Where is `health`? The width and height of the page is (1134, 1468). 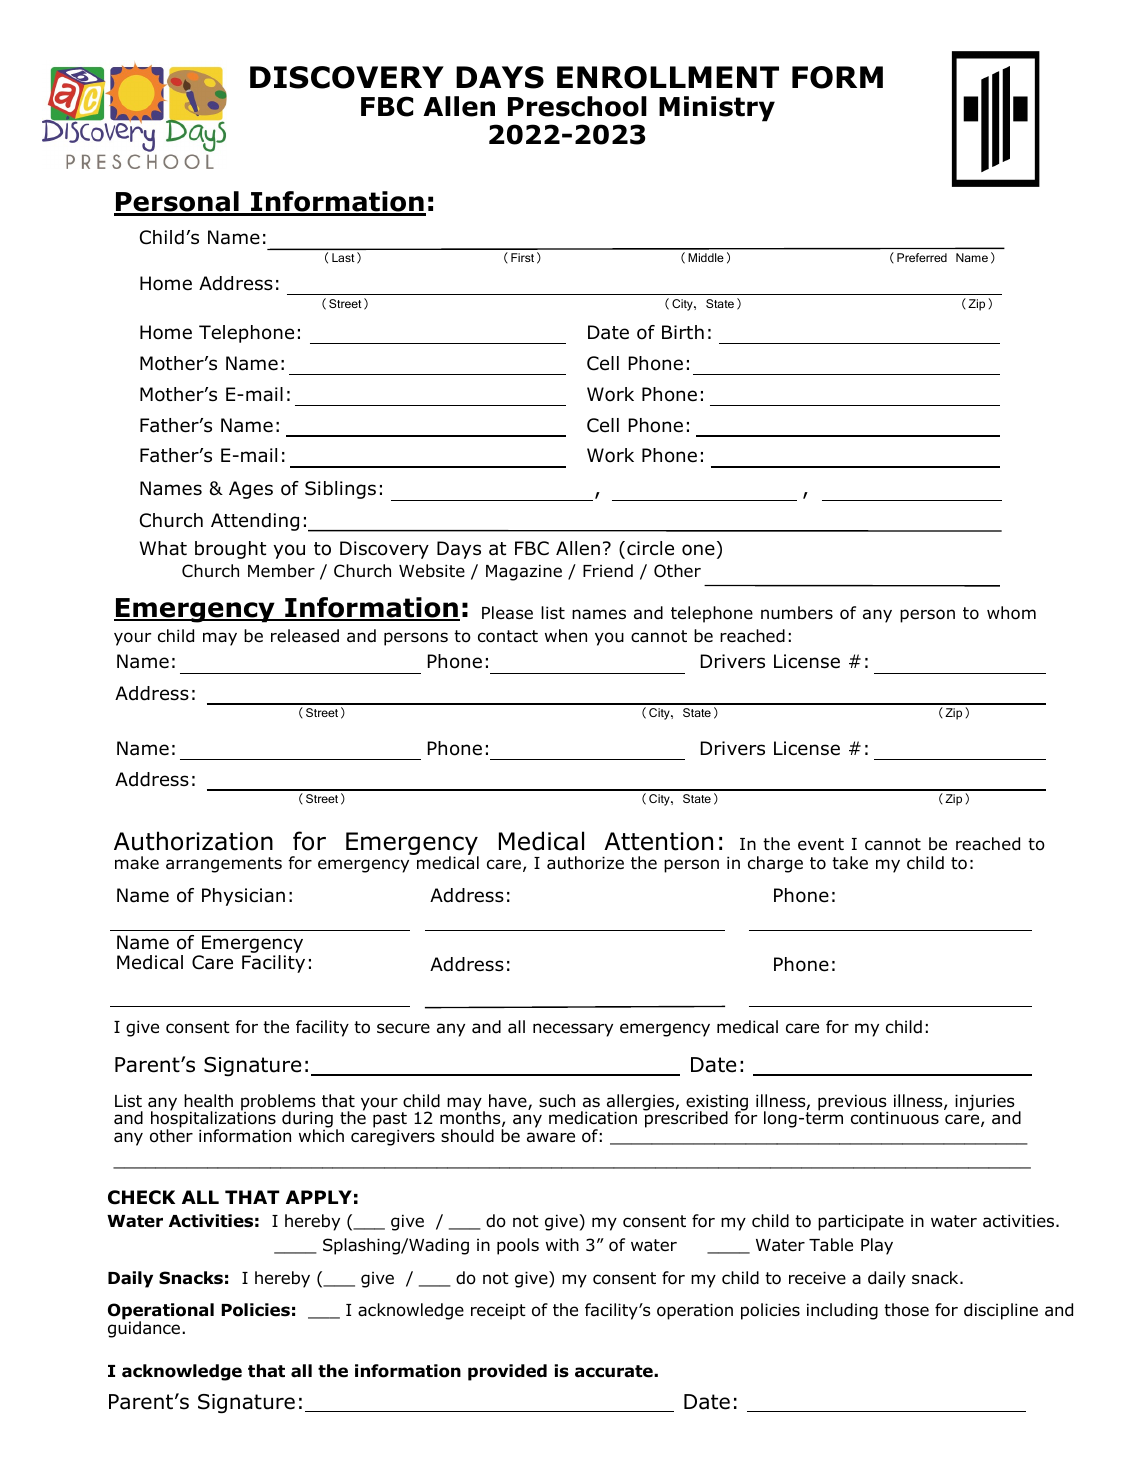 health is located at coordinates (208, 1101).
